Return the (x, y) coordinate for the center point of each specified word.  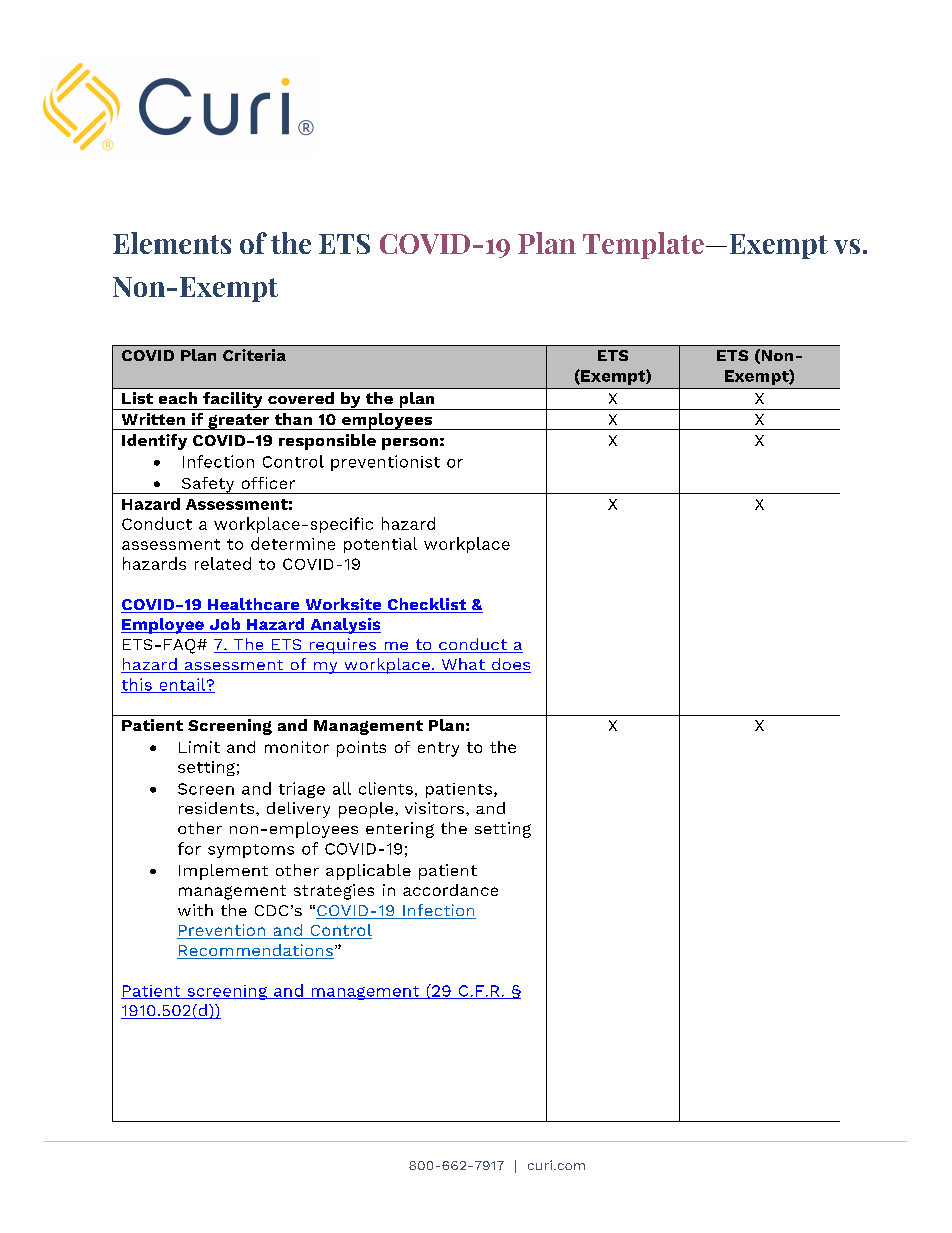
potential (380, 545)
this (137, 685)
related (223, 563)
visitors (436, 808)
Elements (172, 243)
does (510, 665)
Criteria (254, 355)
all (342, 788)
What (463, 665)
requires (342, 646)
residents (218, 808)
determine (293, 543)
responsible (327, 442)
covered (301, 398)
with (195, 910)
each (178, 398)
